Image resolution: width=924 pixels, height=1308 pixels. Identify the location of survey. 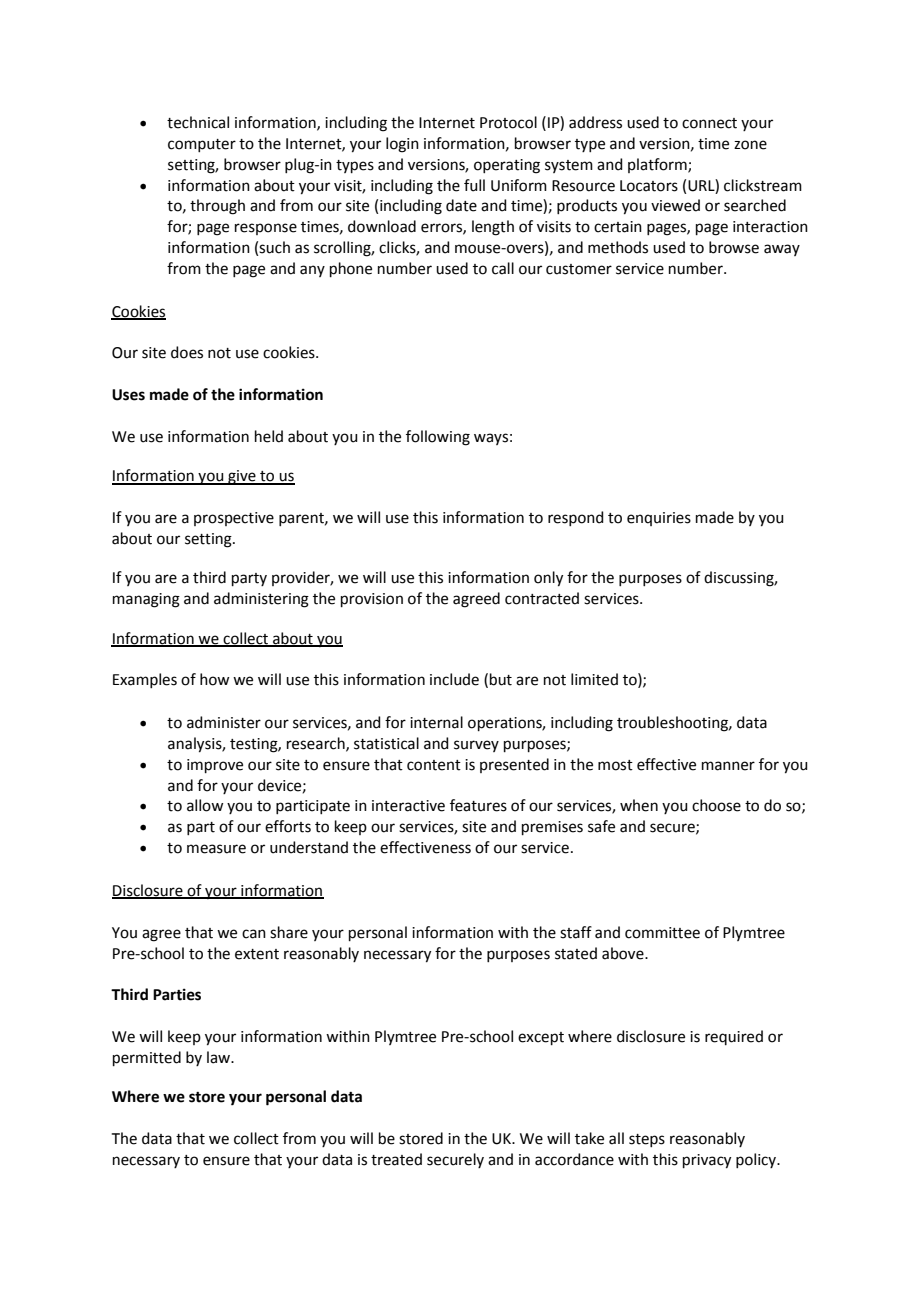
(476, 746).
